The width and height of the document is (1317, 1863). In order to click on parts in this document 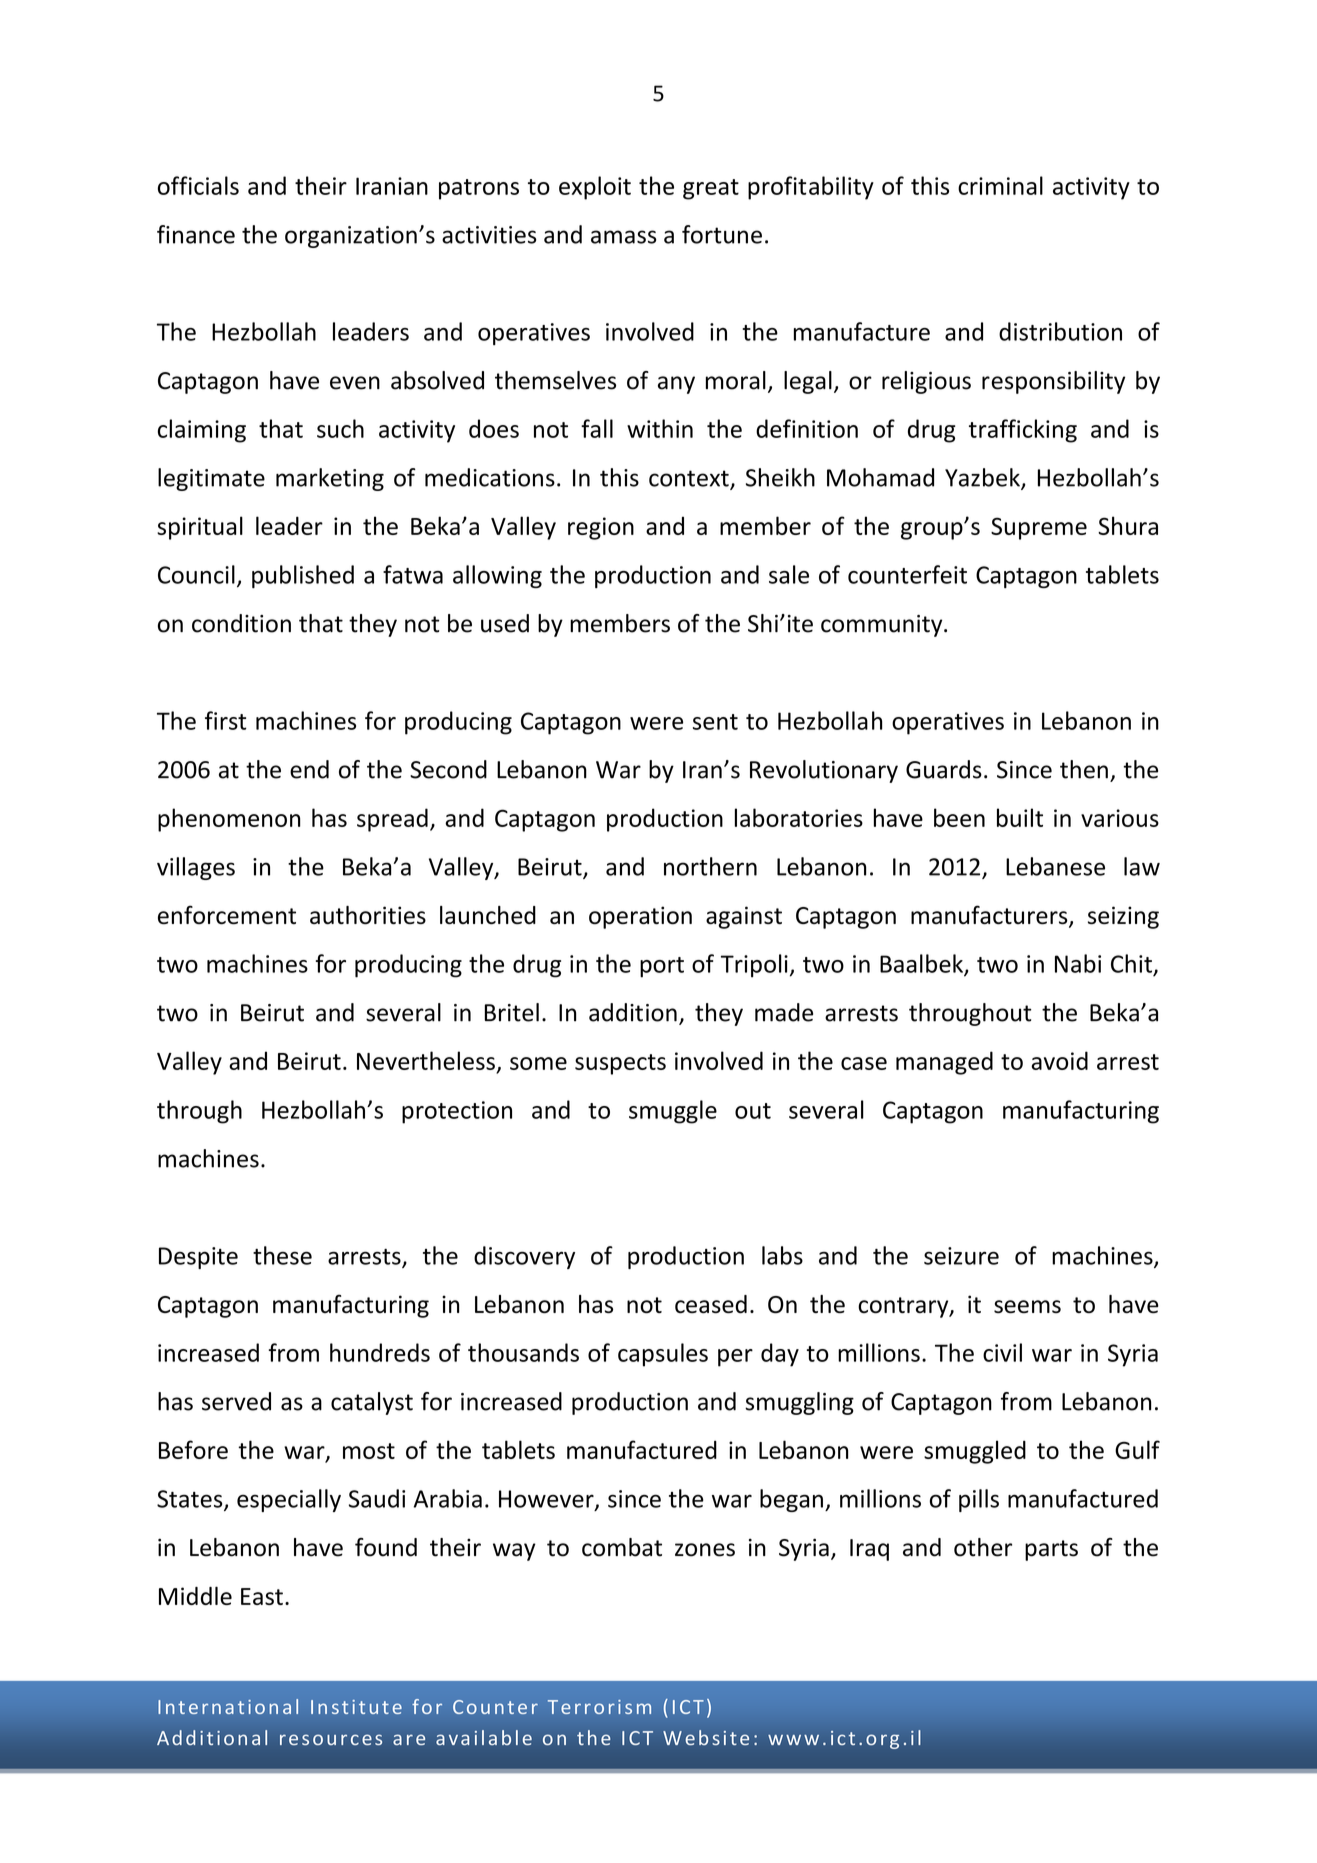, I will do `click(1051, 1550)`.
